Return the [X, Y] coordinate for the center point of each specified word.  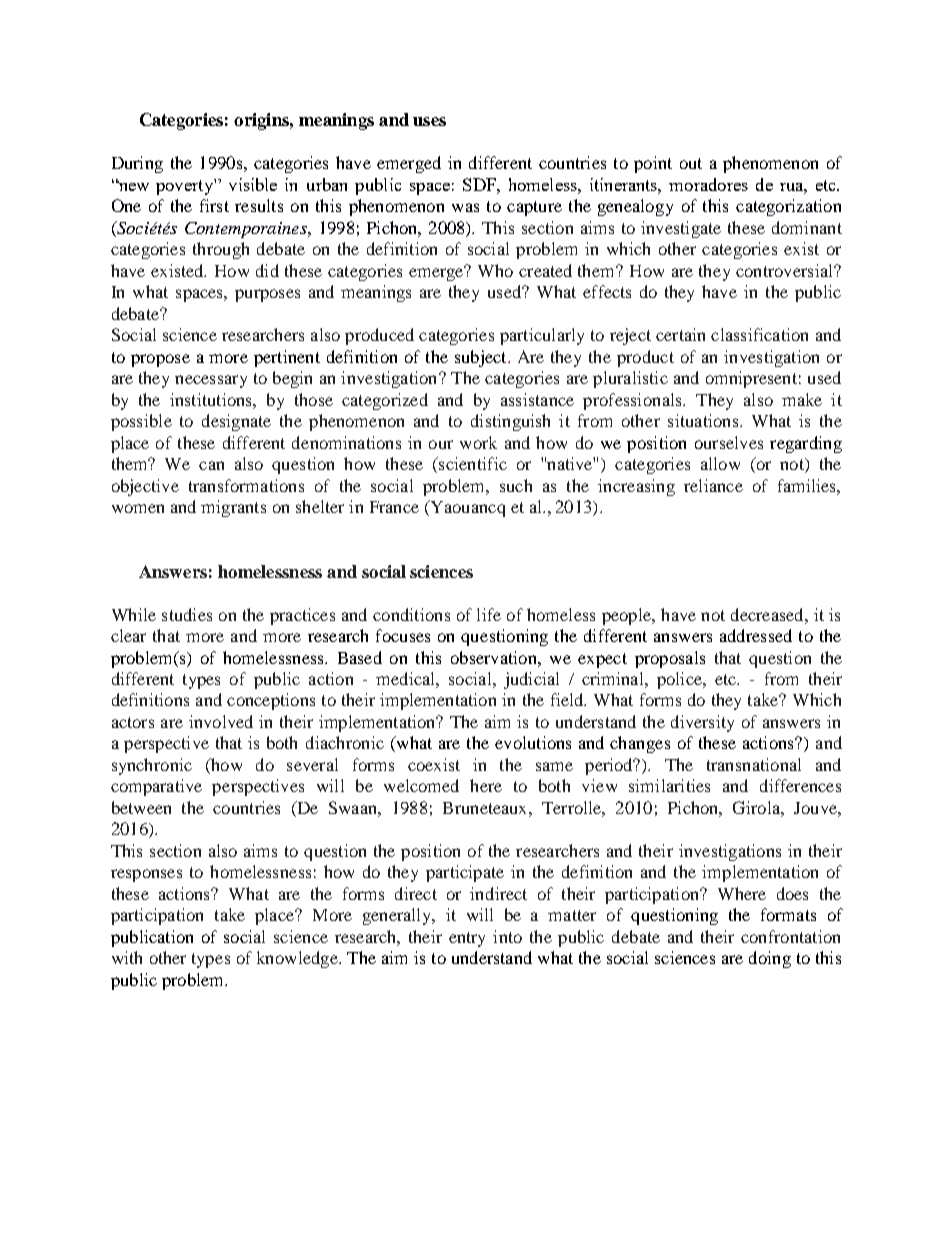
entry [467, 939]
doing [770, 959]
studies [187, 614]
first [214, 205]
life [489, 614]
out [691, 163]
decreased [768, 614]
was [465, 207]
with [127, 957]
